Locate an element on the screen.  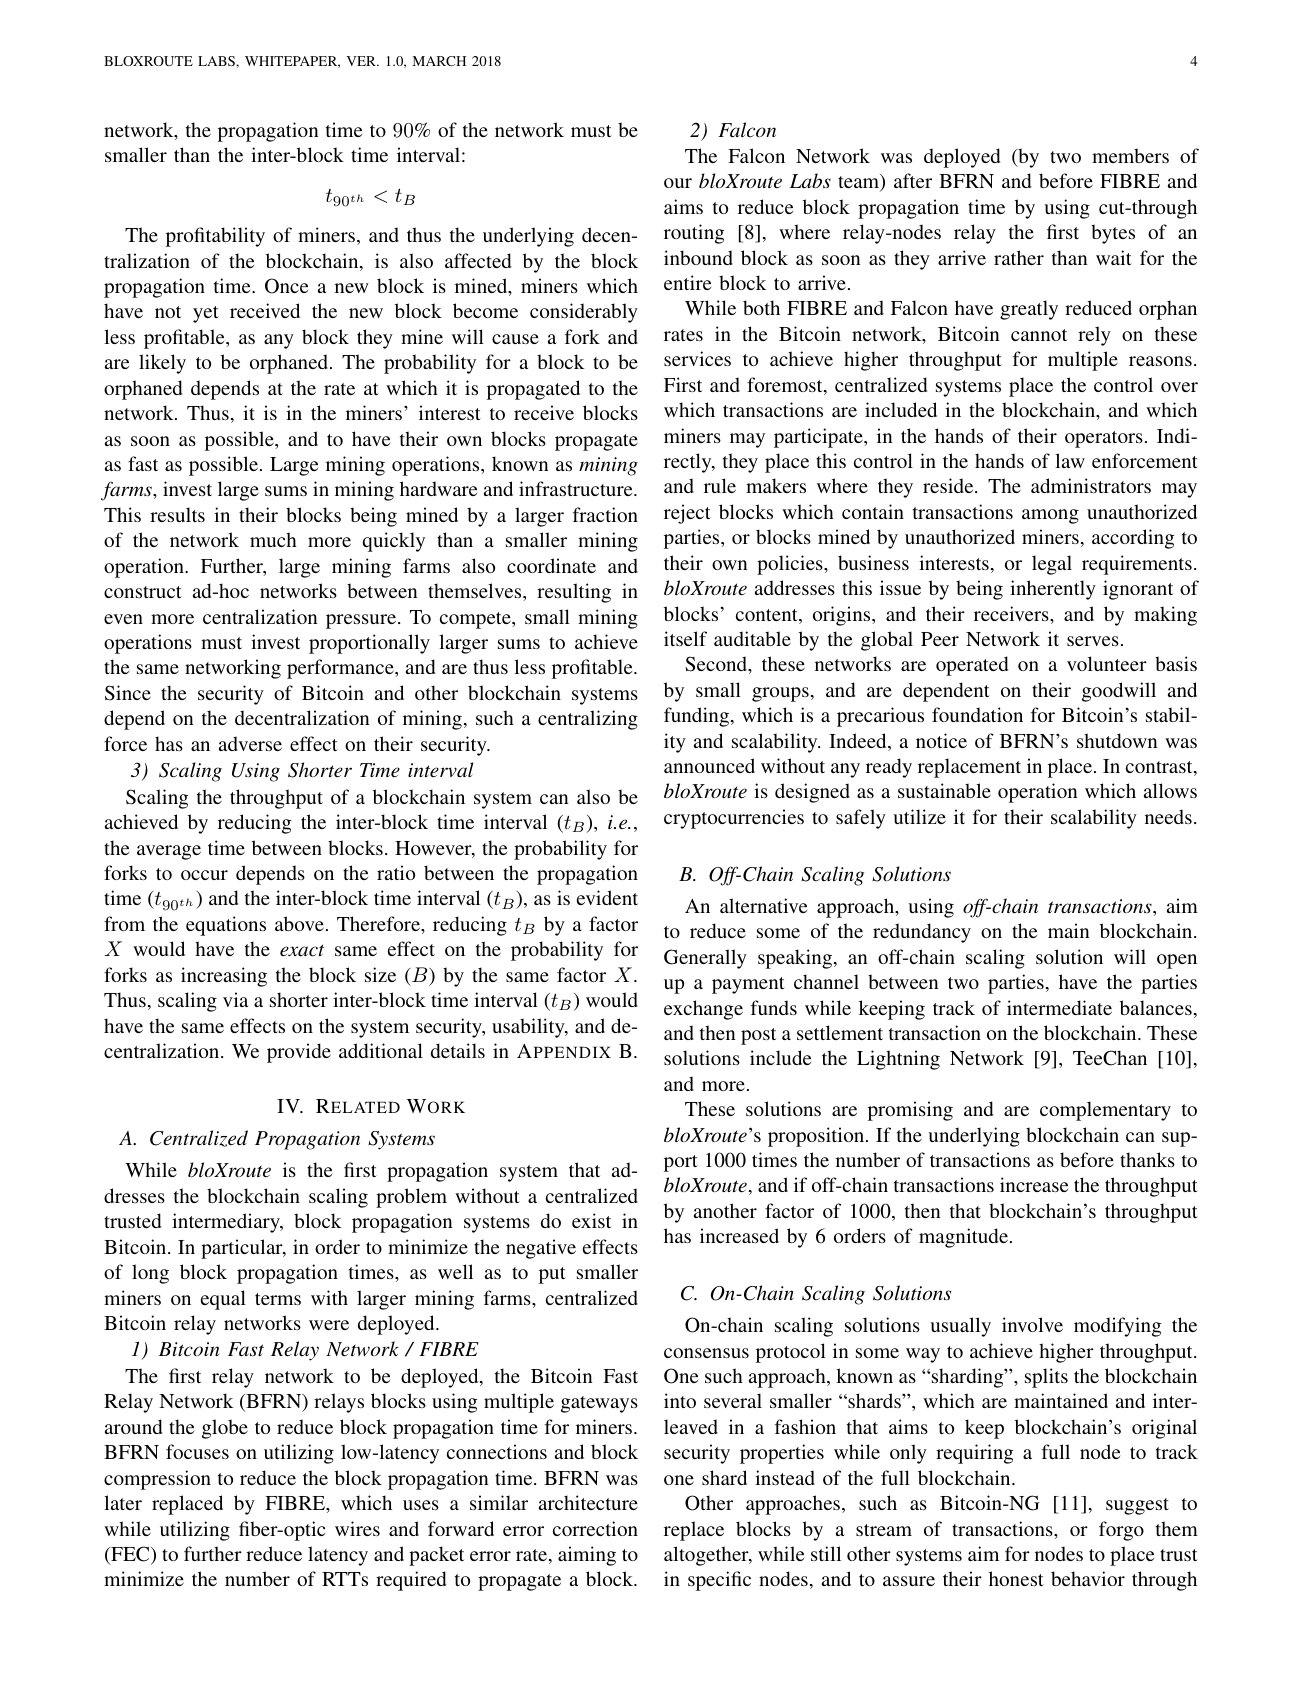
wires is located at coordinates (357, 1528).
